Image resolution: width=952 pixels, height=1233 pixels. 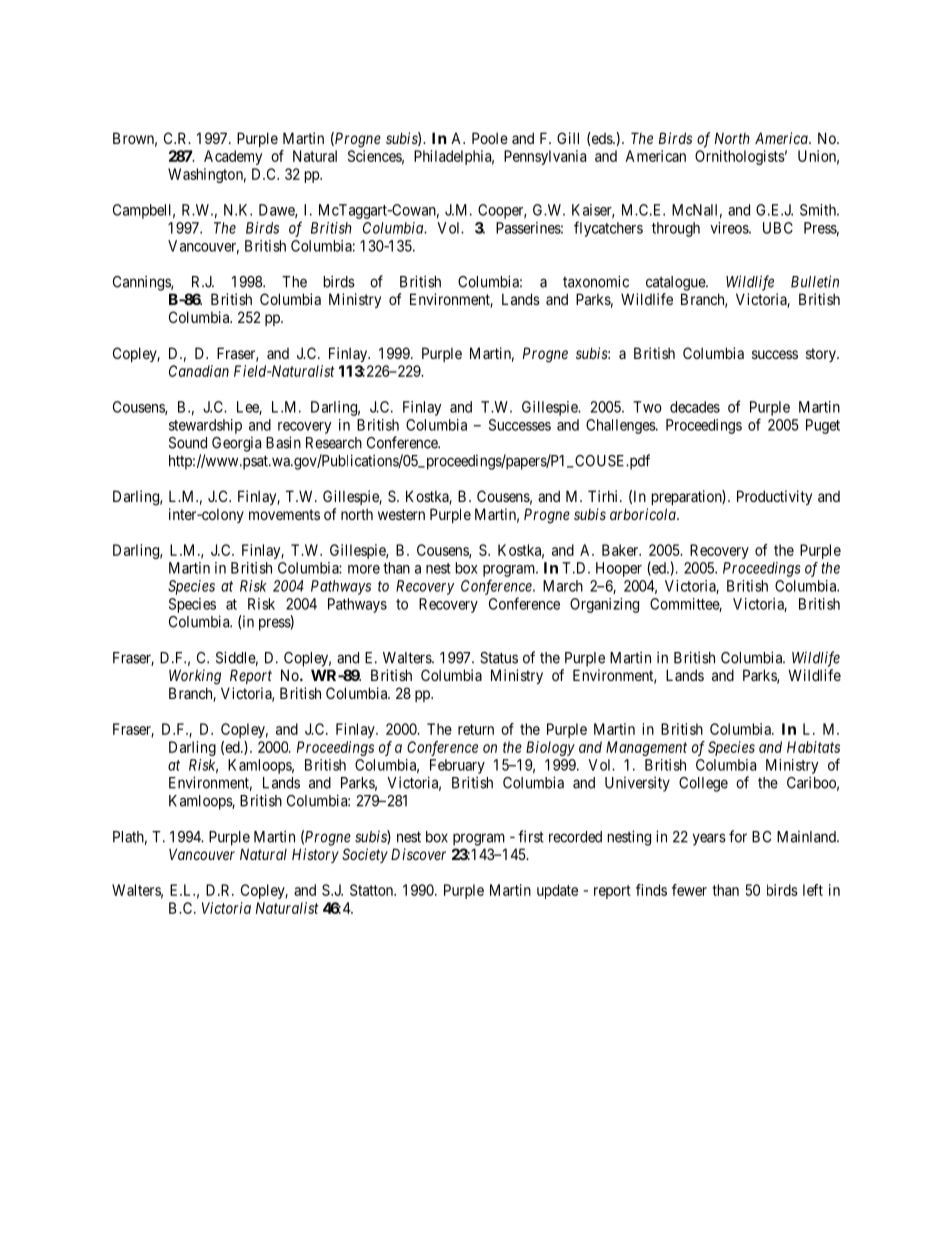 What do you see at coordinates (365, 855) in the screenshot?
I see `Society` at bounding box center [365, 855].
